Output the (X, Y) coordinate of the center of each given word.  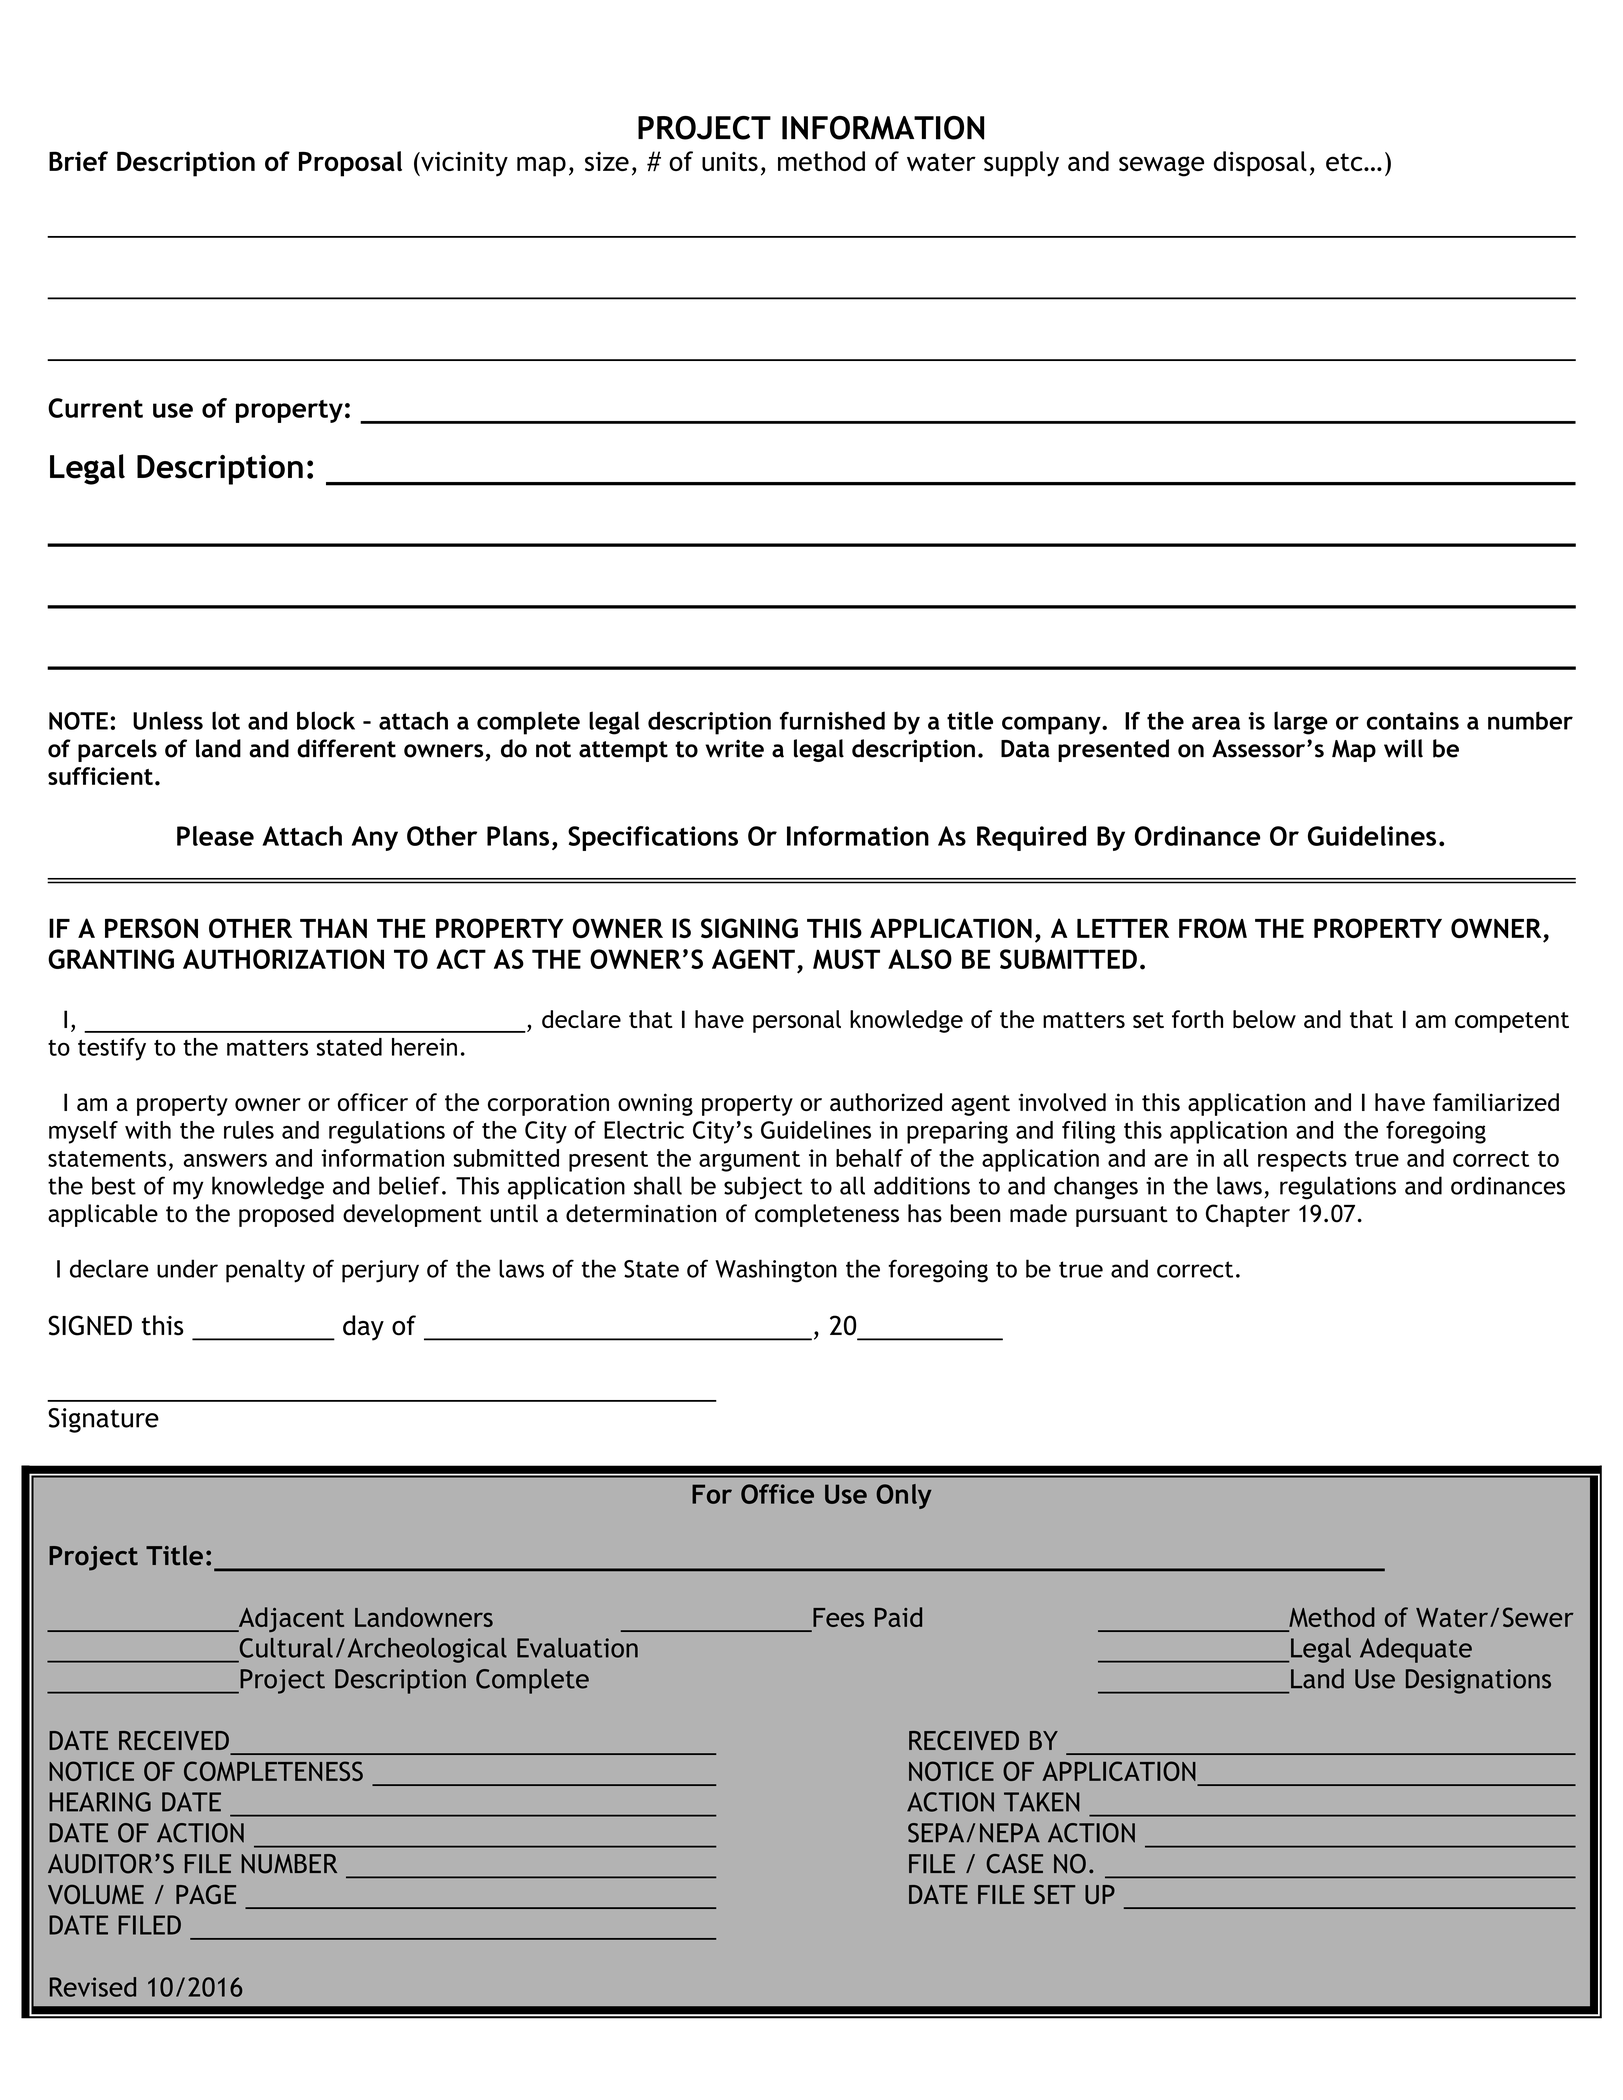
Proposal (350, 164)
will (1403, 748)
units (730, 161)
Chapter (1248, 1215)
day (363, 1328)
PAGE (206, 1894)
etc (1345, 162)
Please (215, 836)
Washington (776, 1271)
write (734, 748)
